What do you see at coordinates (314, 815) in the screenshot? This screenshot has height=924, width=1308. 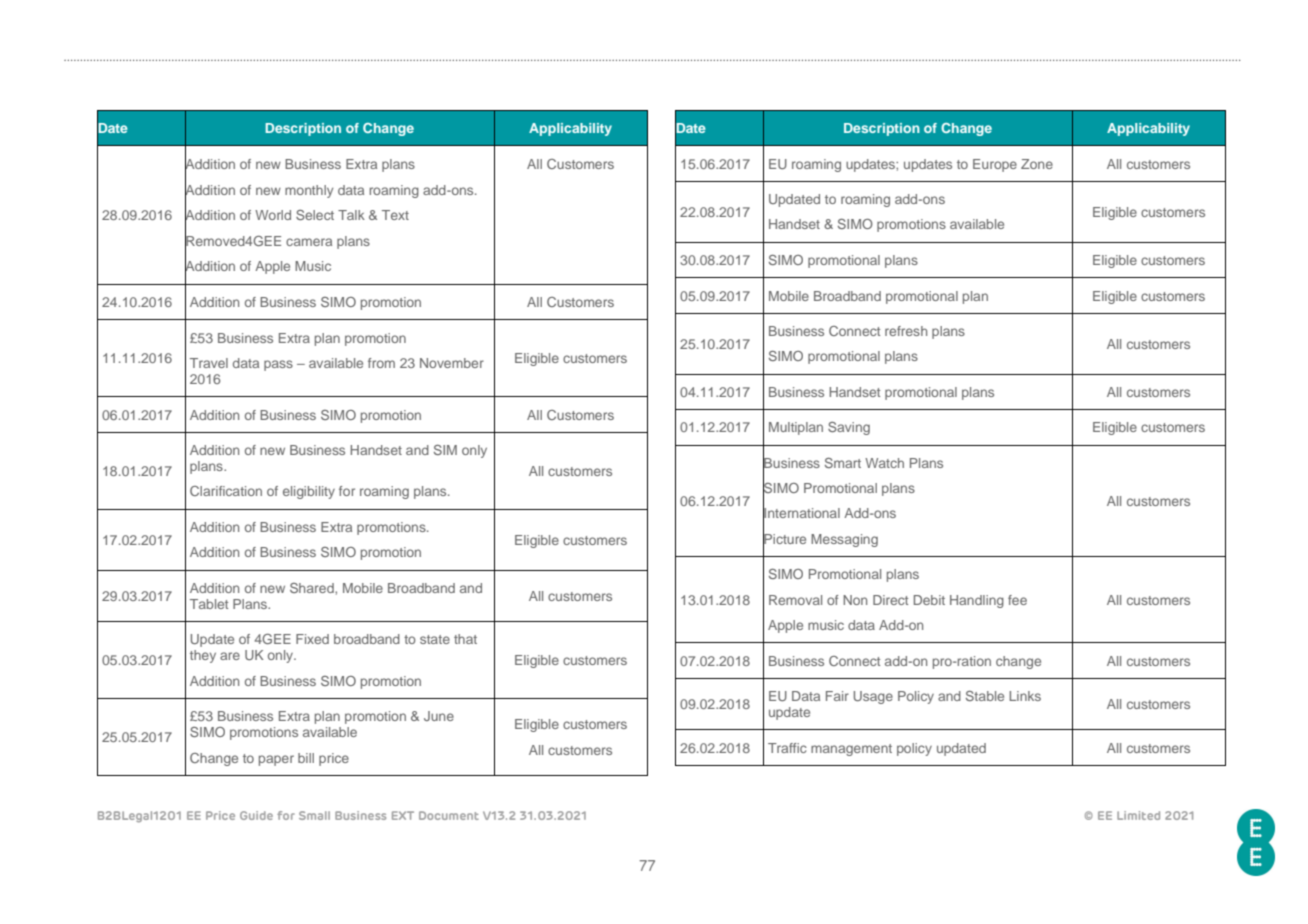 I see `Small` at bounding box center [314, 815].
